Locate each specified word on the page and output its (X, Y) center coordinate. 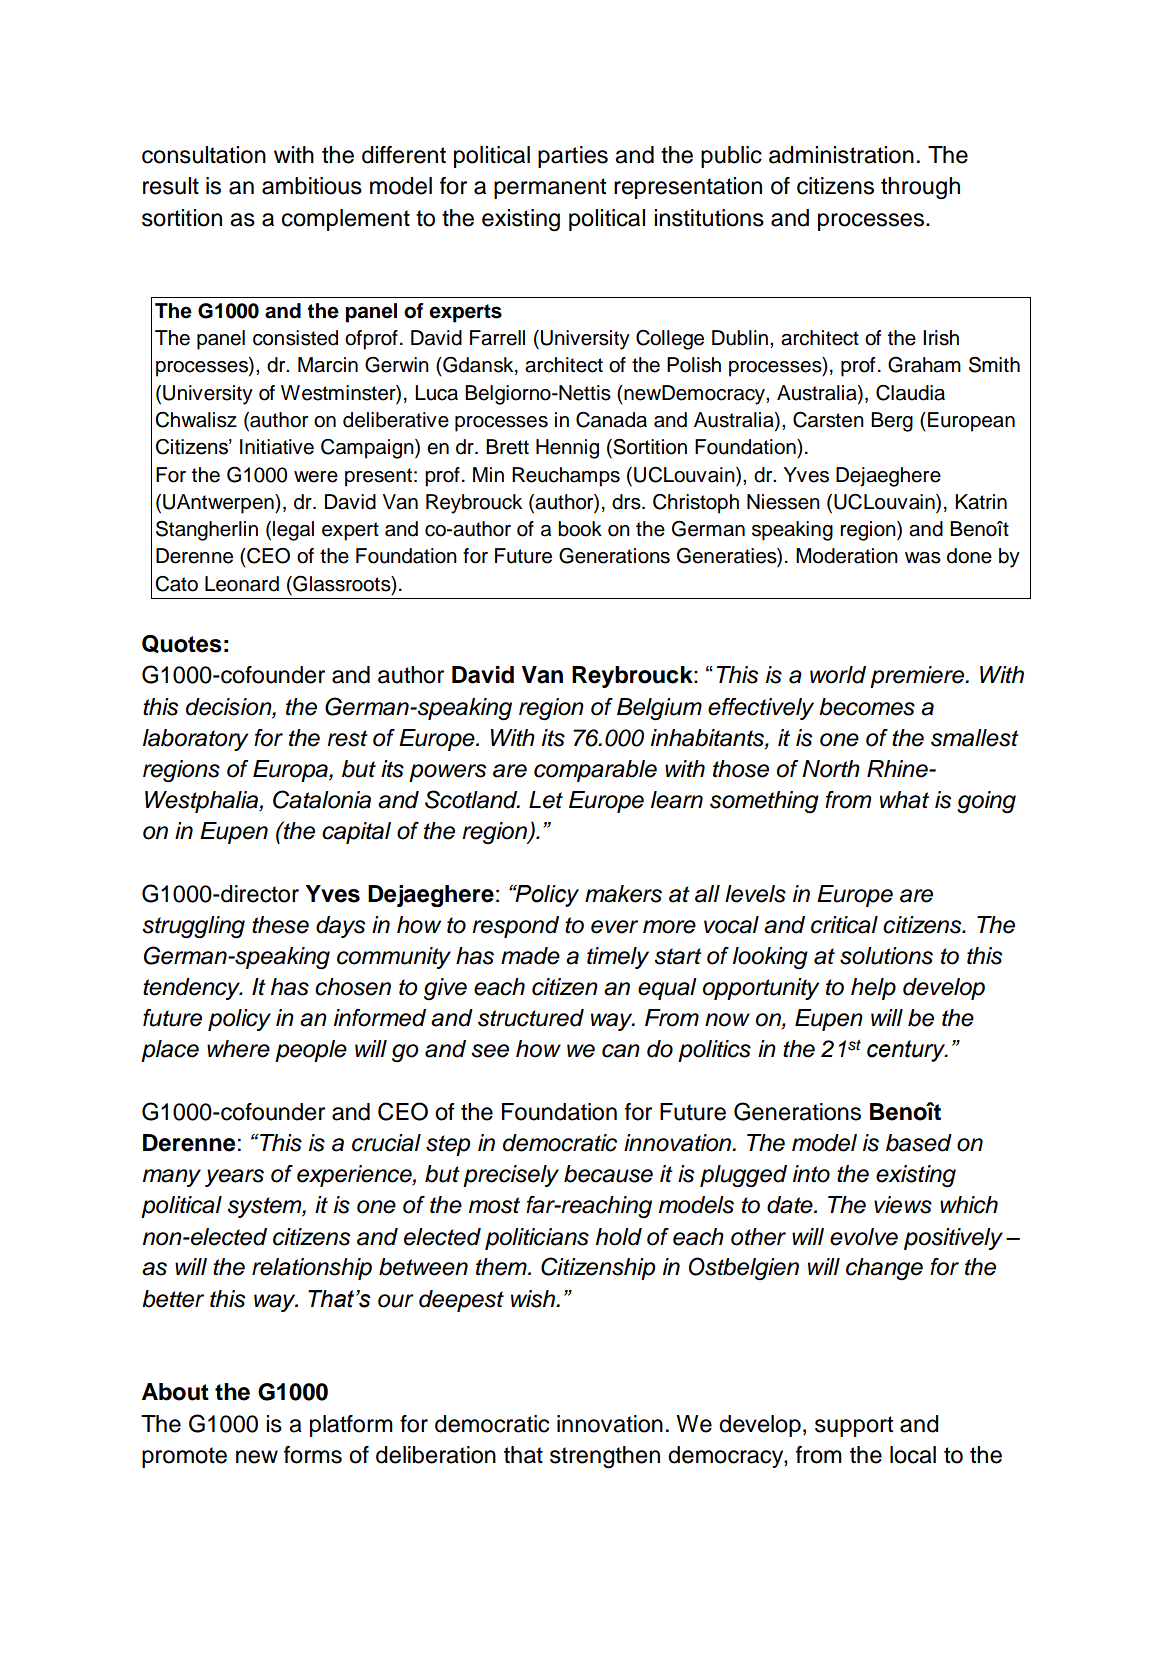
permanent (550, 188)
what (904, 800)
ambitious (312, 186)
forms (313, 1455)
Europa (291, 771)
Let (546, 800)
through (920, 188)
